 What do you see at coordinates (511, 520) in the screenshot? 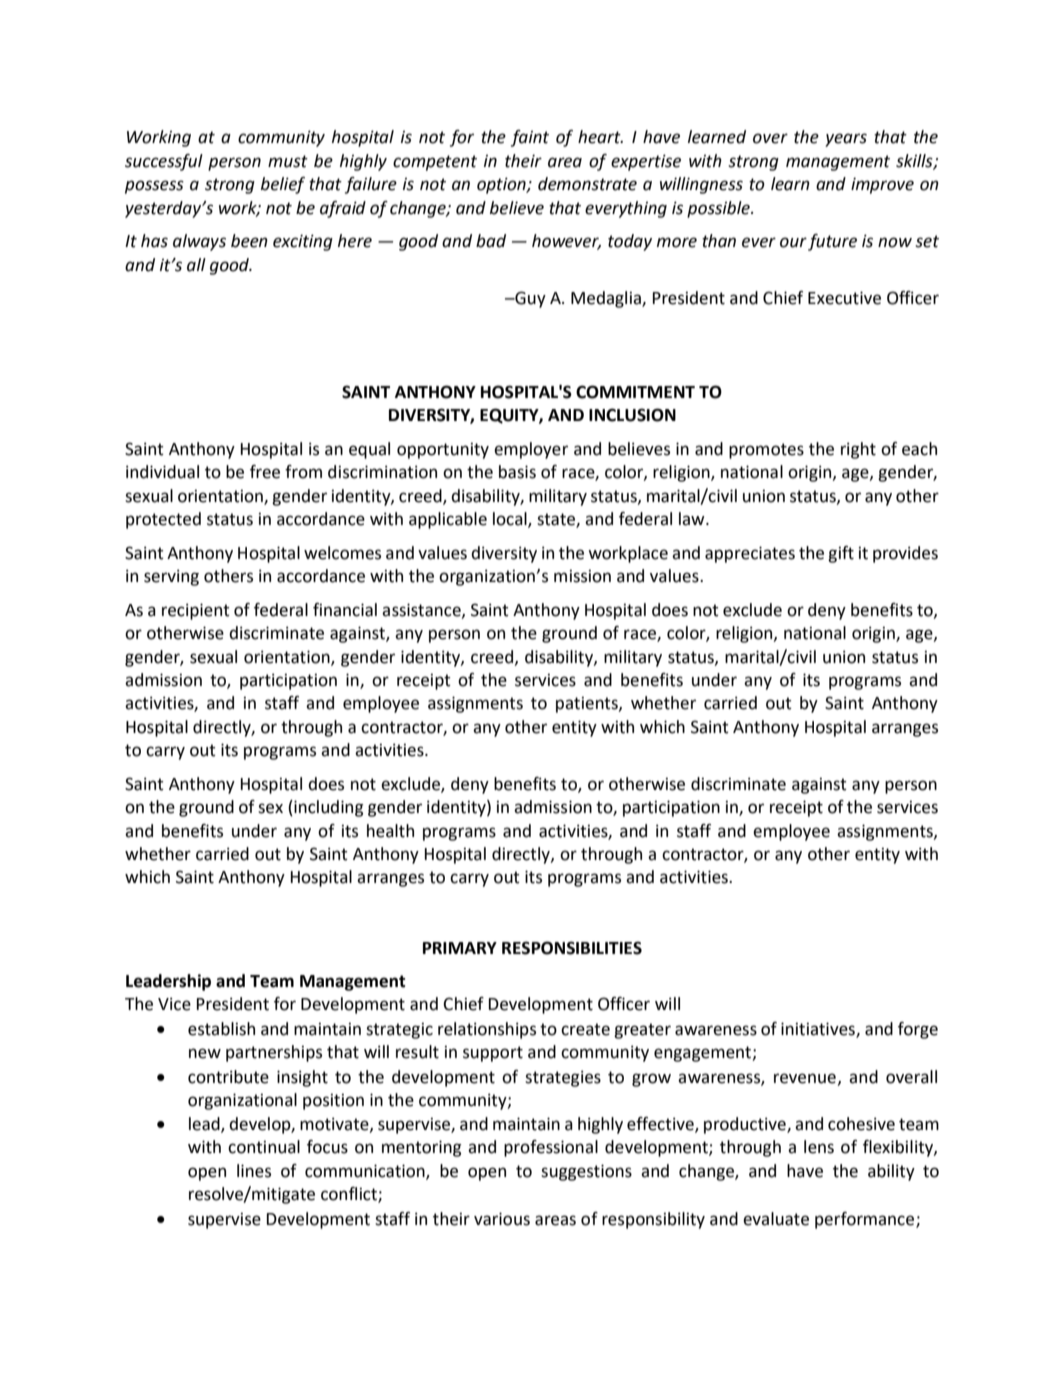
I see `local` at bounding box center [511, 520].
